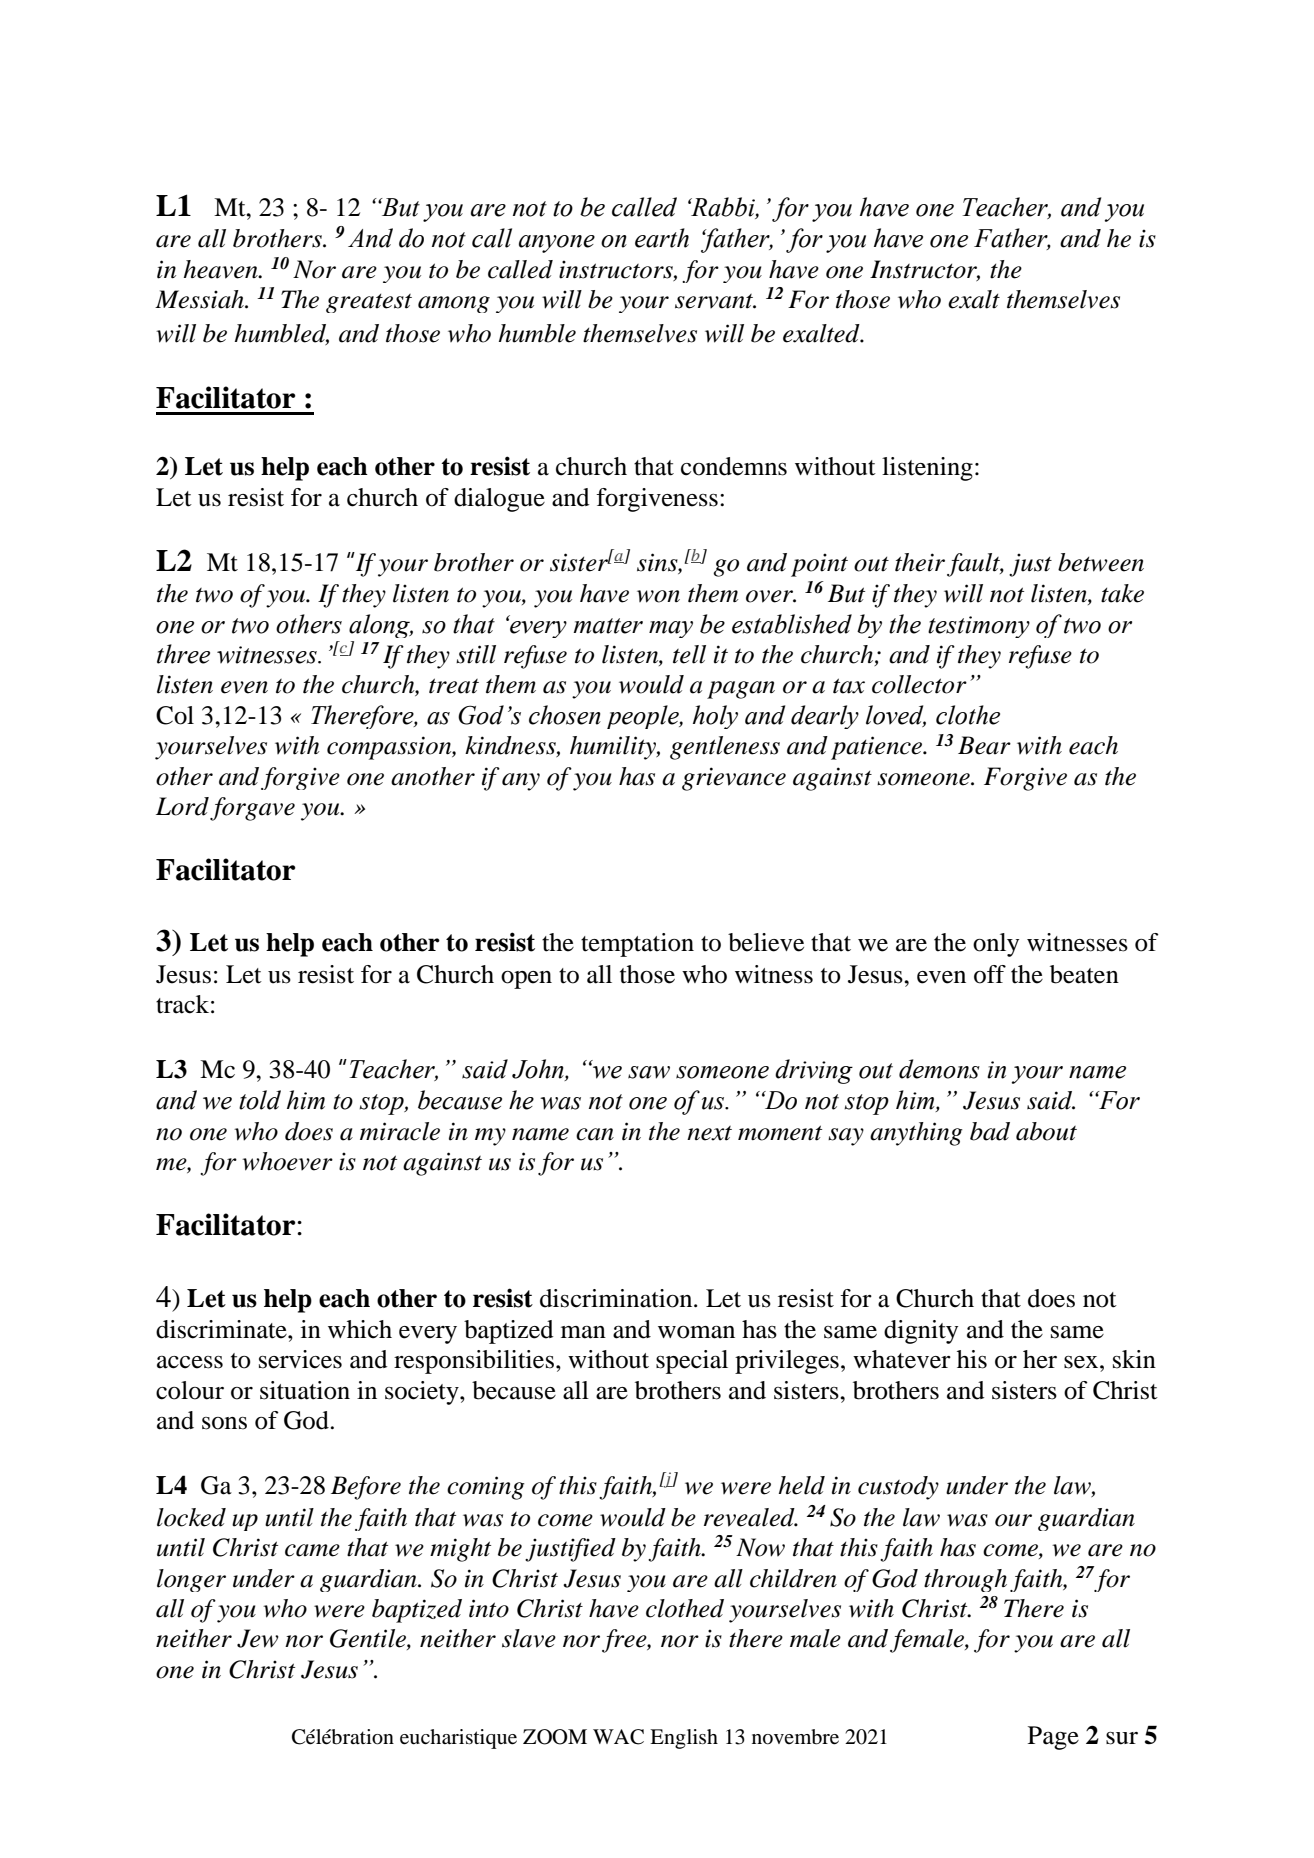 This image has height=1858, width=1314. What do you see at coordinates (692, 1362) in the image?
I see `special` at bounding box center [692, 1362].
